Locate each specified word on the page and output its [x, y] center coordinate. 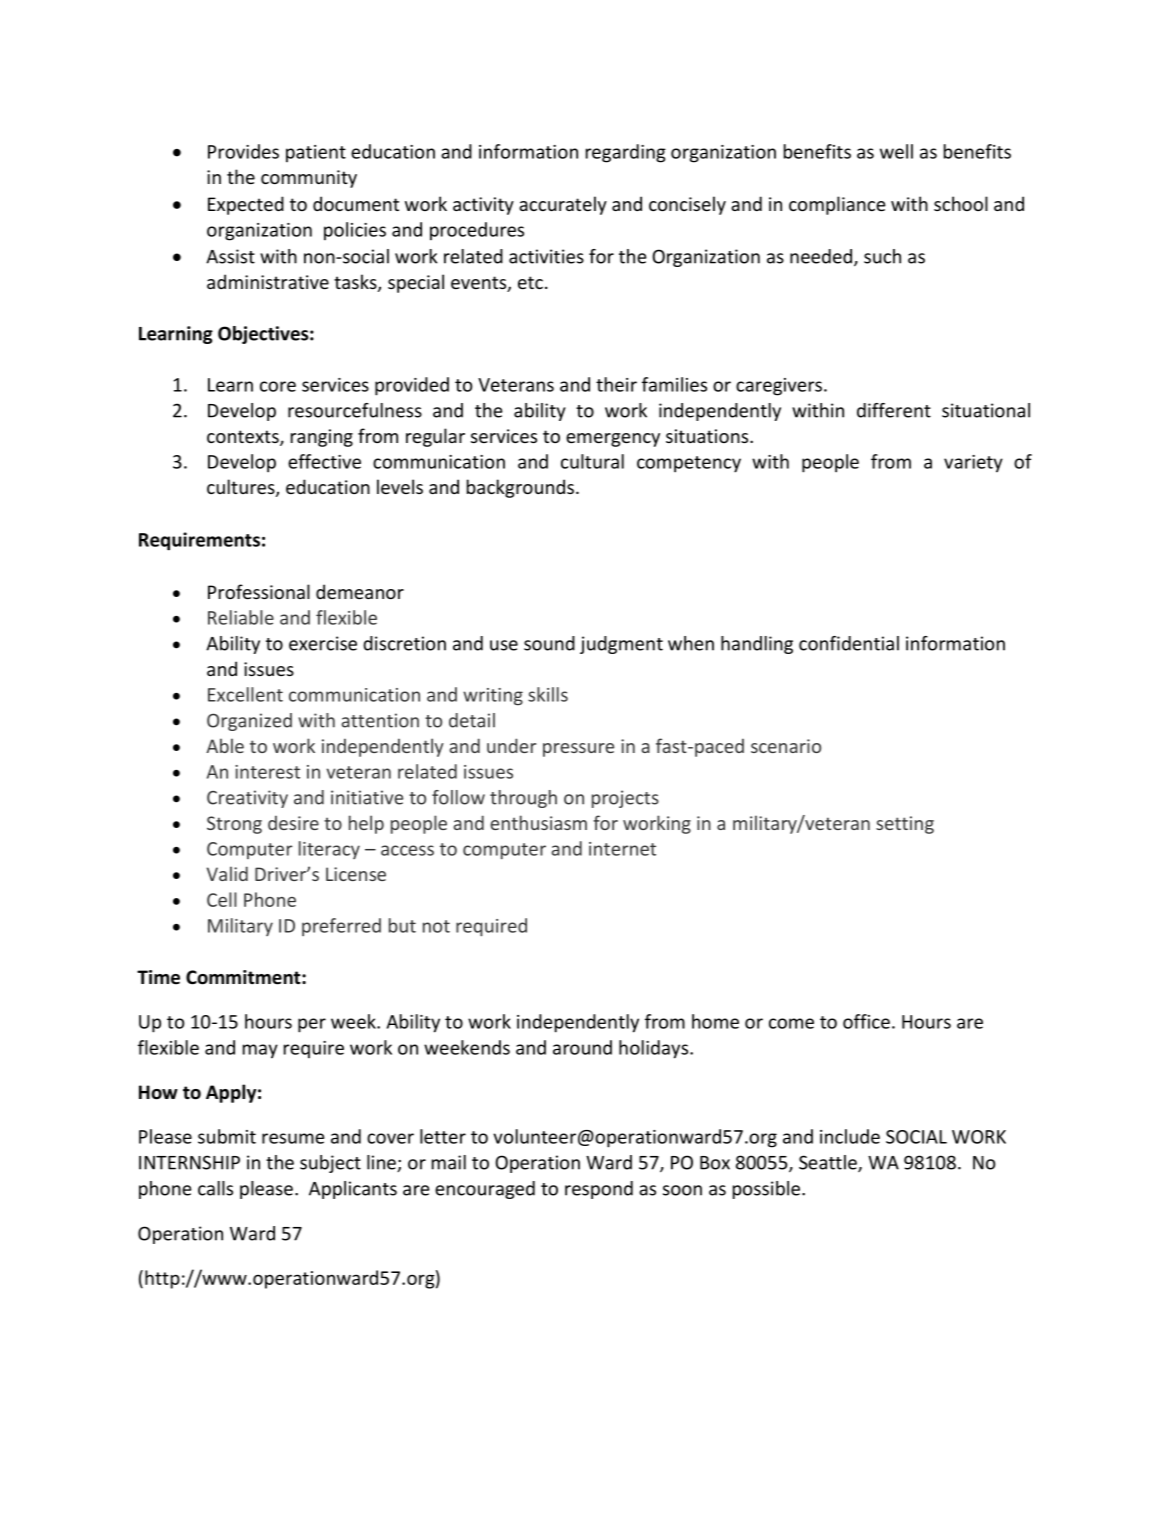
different [894, 410]
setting [905, 825]
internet [622, 849]
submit [227, 1136]
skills [548, 694]
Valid [227, 873]
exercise [323, 643]
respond [599, 1190]
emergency [613, 440]
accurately [563, 205]
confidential [849, 643]
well [896, 151]
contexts [244, 438]
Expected [246, 205]
